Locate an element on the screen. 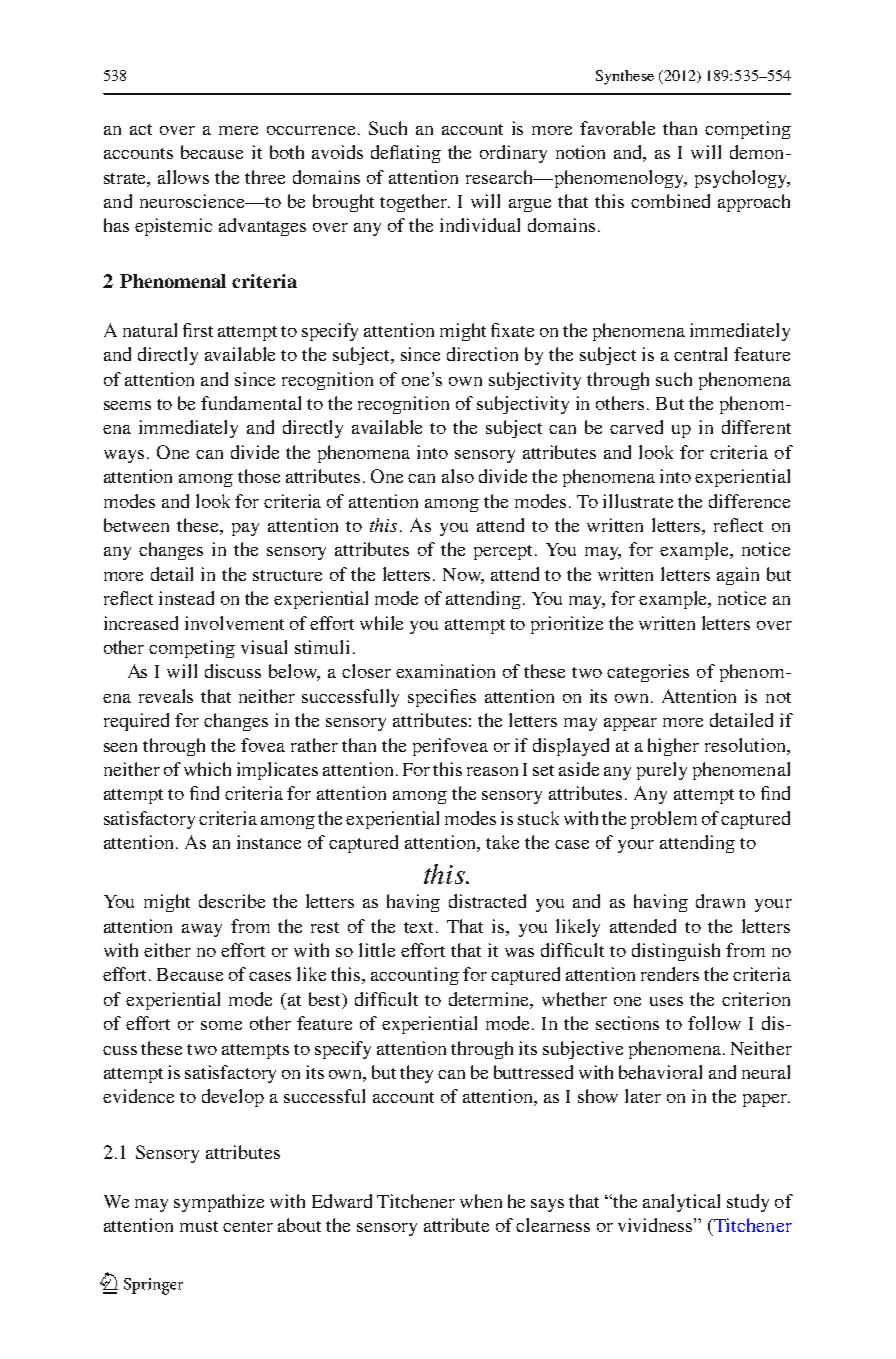 This screenshot has width=896, height=1359. combined is located at coordinates (670, 201).
